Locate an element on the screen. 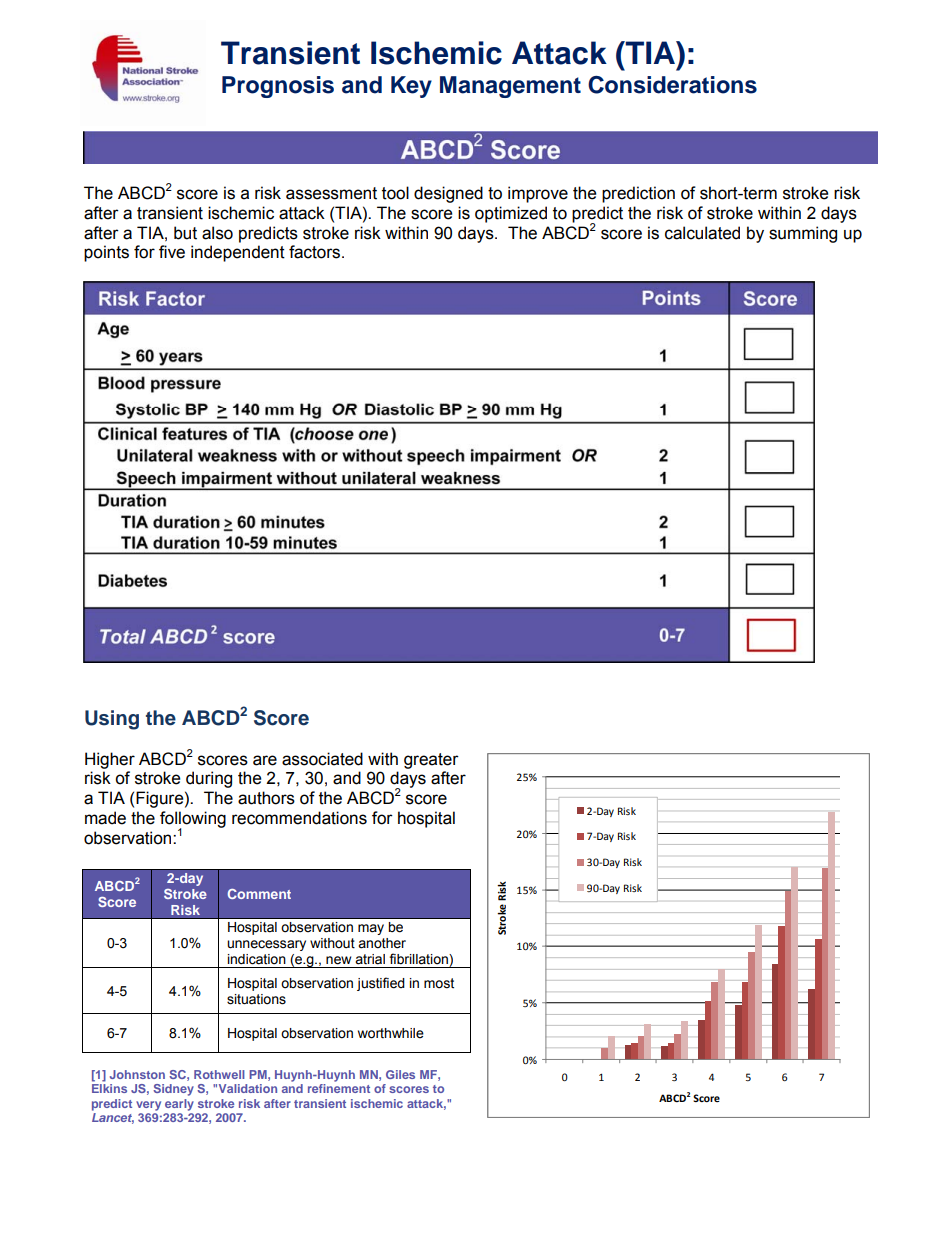  Giles is located at coordinates (400, 1074).
